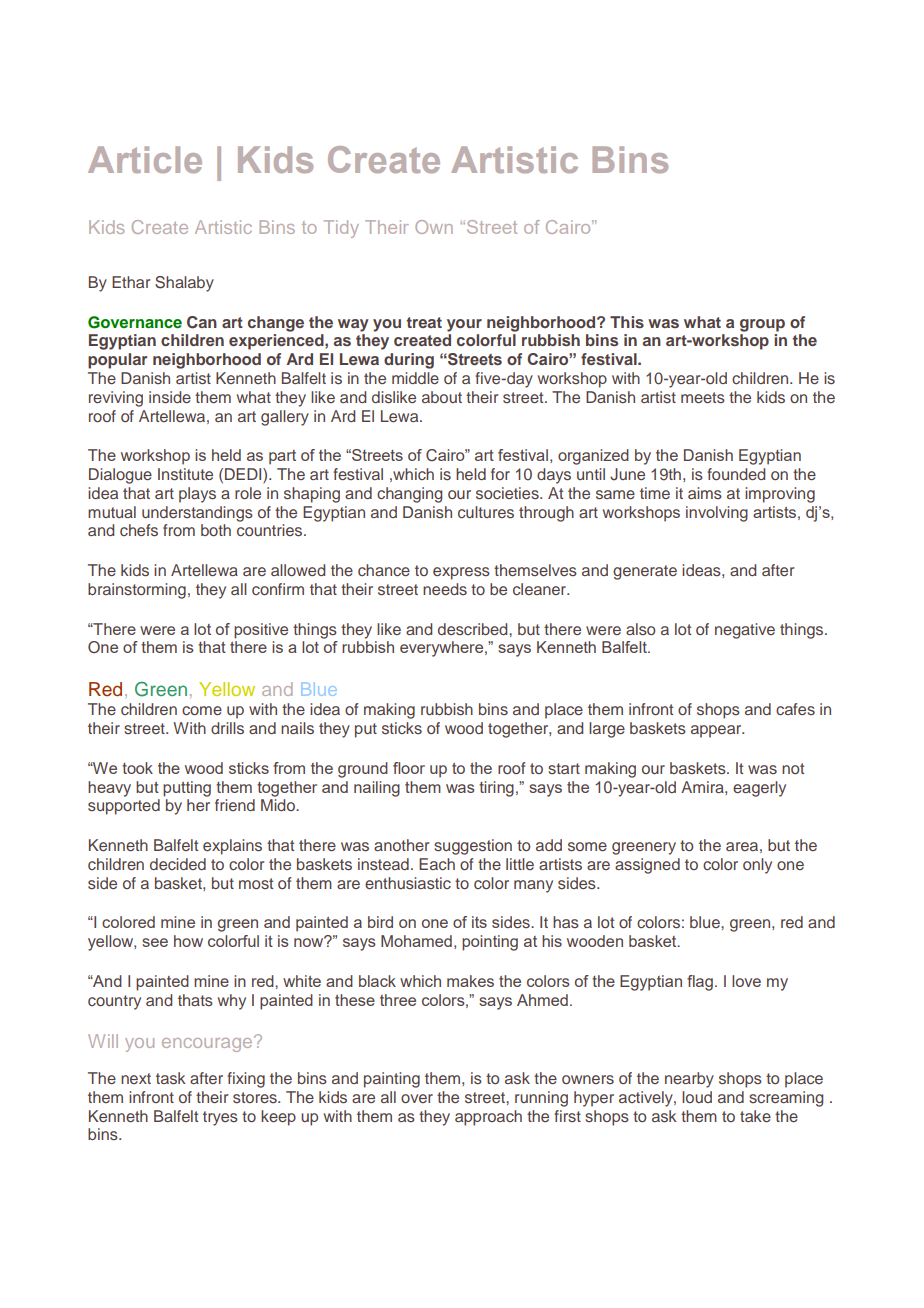 The image size is (924, 1308). Describe the element at coordinates (341, 229) in the screenshot. I see `Tidy` at that location.
